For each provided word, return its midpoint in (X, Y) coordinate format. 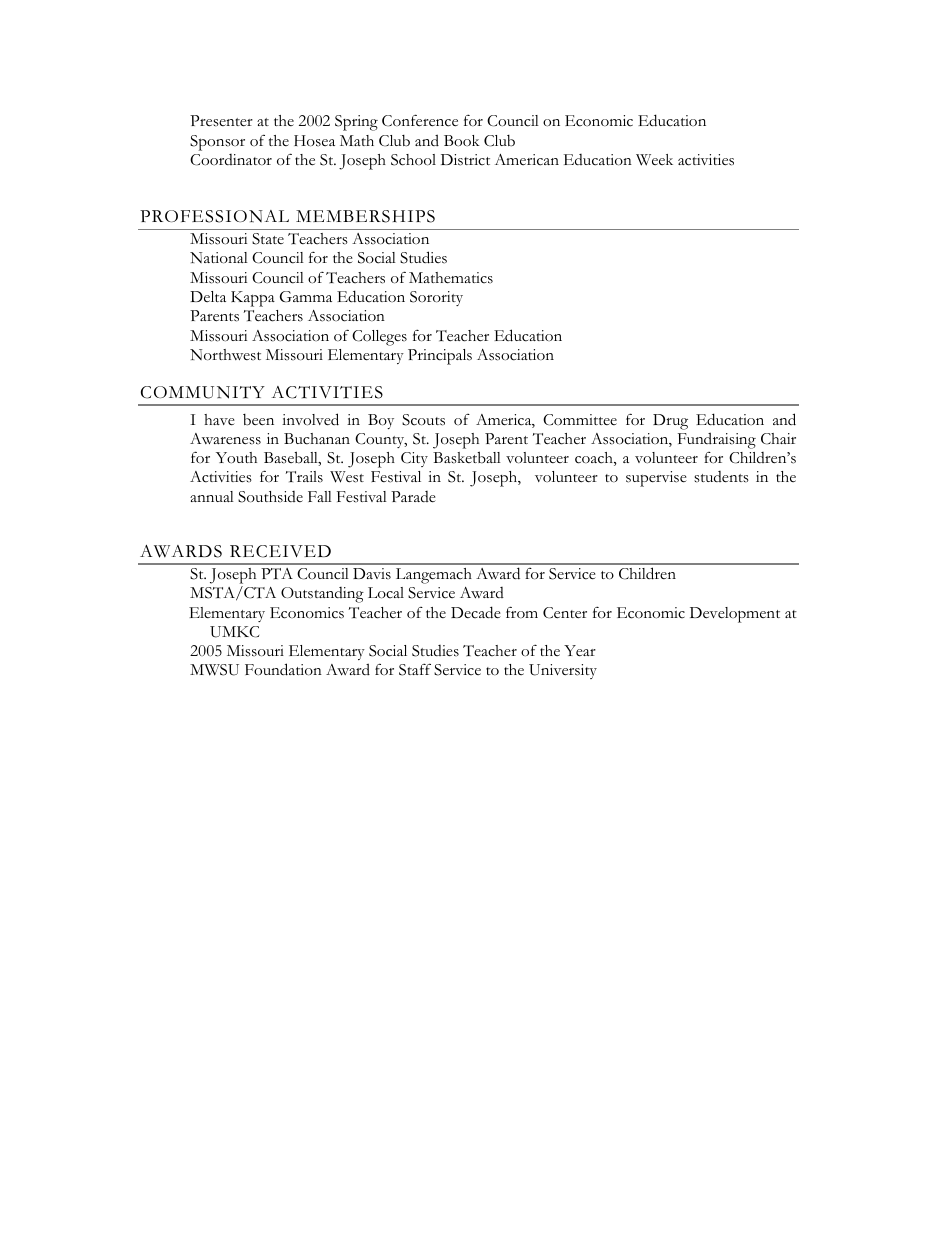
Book (462, 141)
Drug (670, 422)
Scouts (423, 420)
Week (654, 160)
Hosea (314, 141)
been (258, 420)
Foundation (283, 669)
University (563, 671)
